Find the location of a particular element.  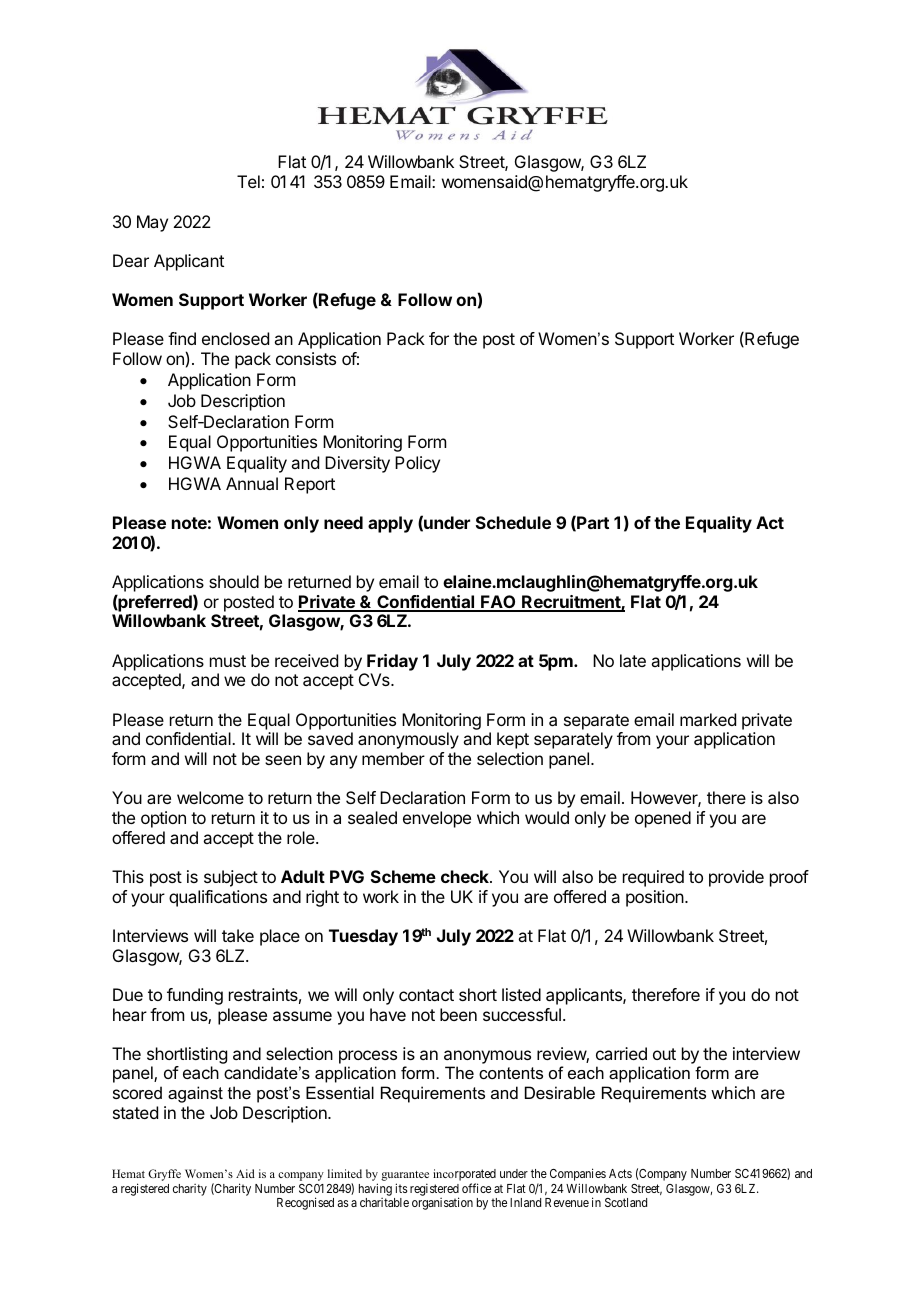

Recognised is located at coordinates (305, 1203).
